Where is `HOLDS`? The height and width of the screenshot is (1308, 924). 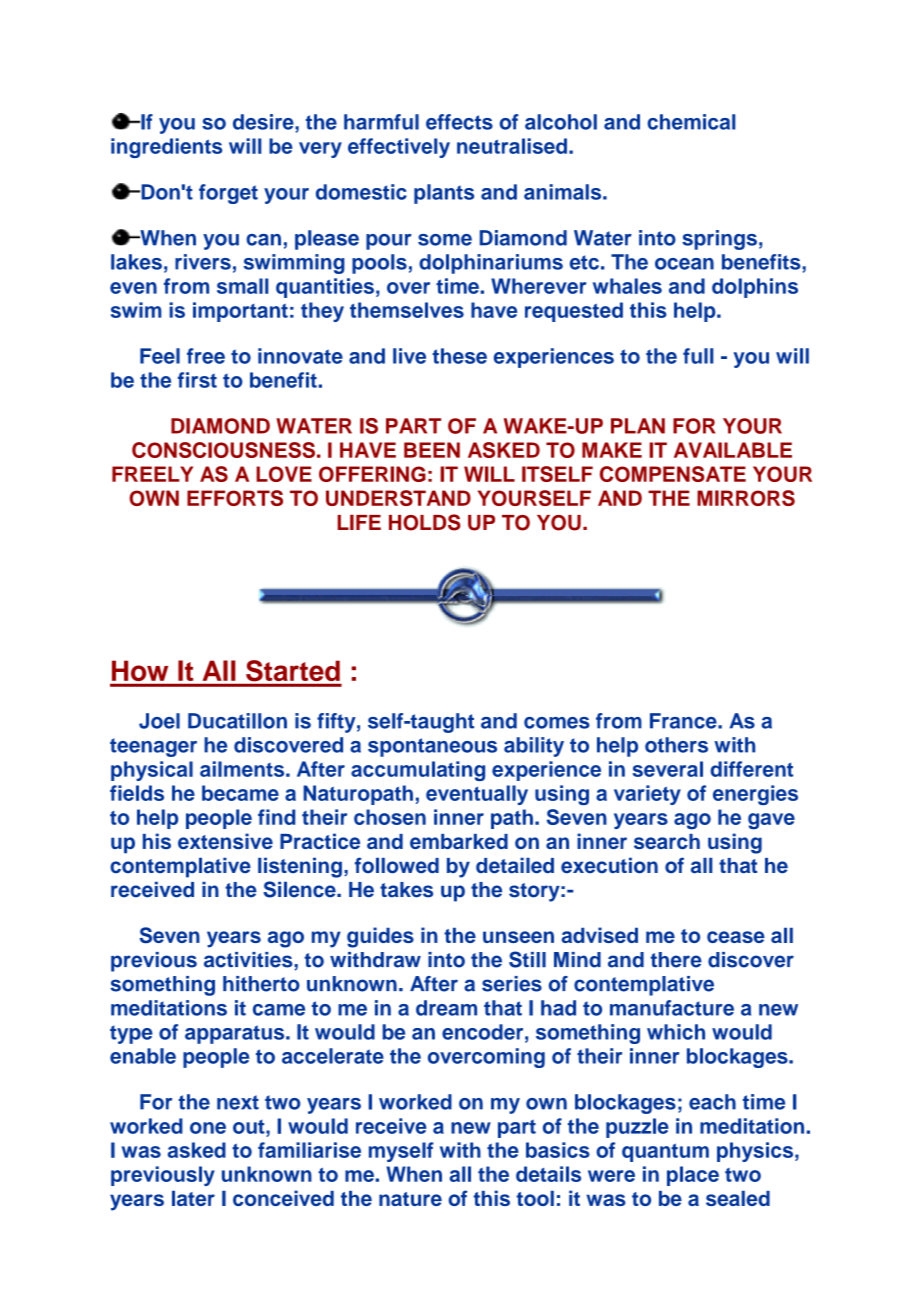 HOLDS is located at coordinates (425, 522).
